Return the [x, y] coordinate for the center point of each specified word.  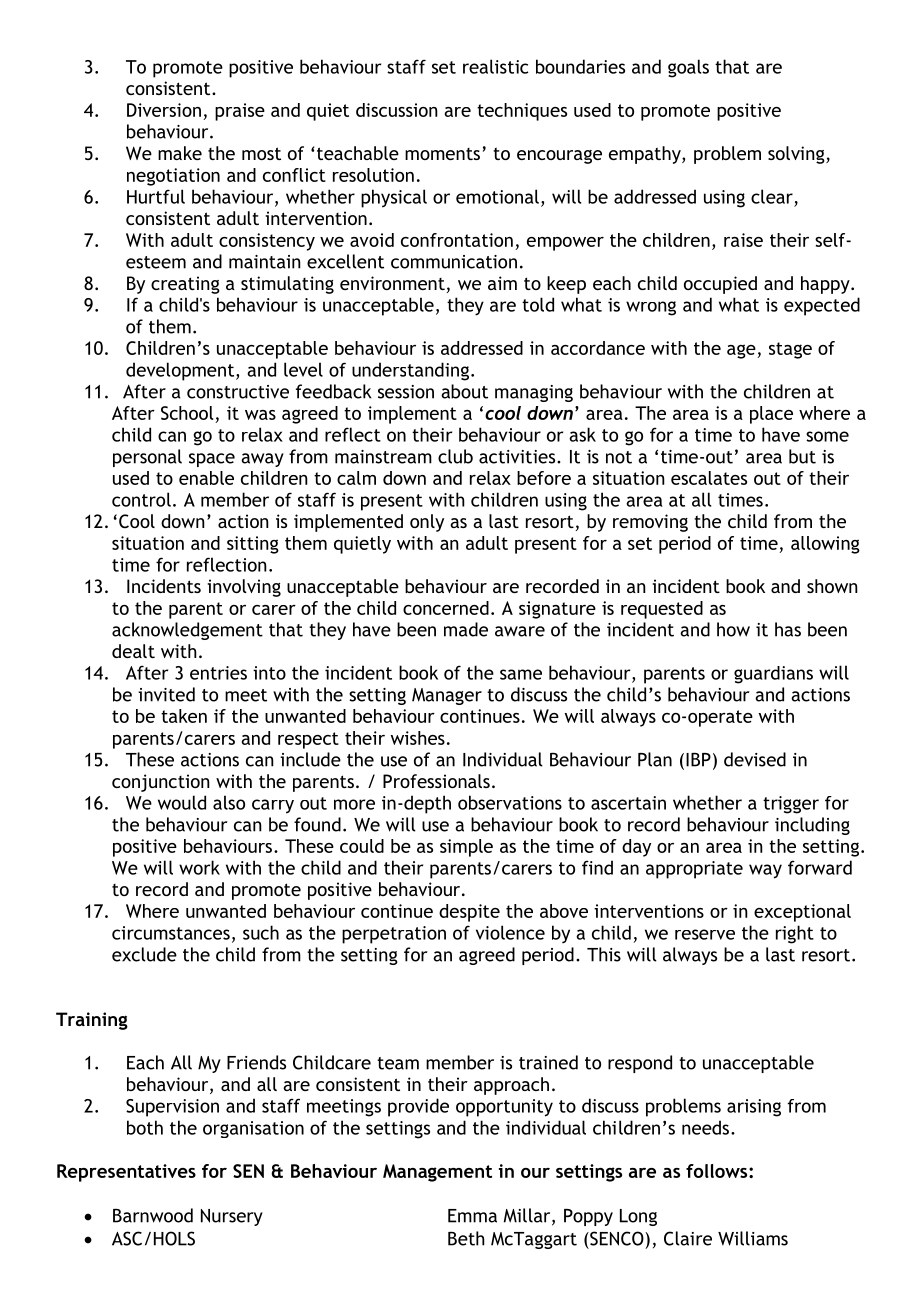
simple [466, 848]
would [182, 802]
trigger [791, 805]
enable [206, 478]
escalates [709, 478]
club [455, 456]
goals [688, 68]
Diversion [164, 110]
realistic [495, 66]
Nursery [232, 1217]
